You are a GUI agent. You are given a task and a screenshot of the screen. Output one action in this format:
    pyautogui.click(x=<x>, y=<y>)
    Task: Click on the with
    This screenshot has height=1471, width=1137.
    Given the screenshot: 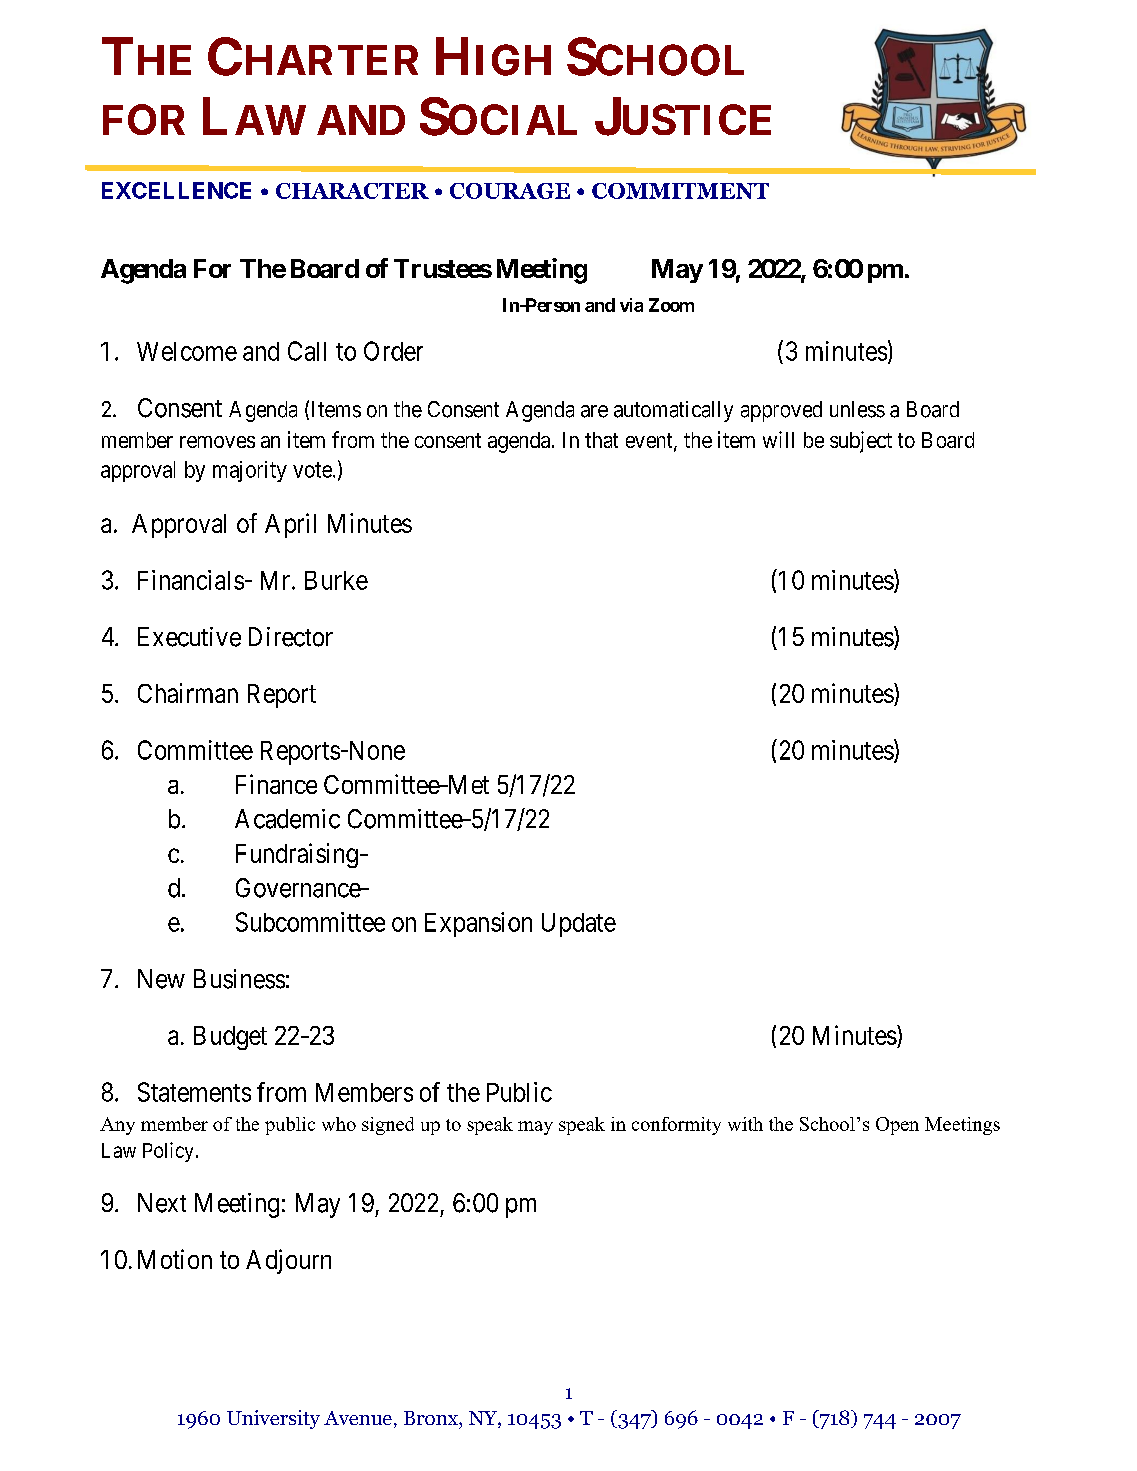 What is the action you would take?
    pyautogui.click(x=745, y=1124)
